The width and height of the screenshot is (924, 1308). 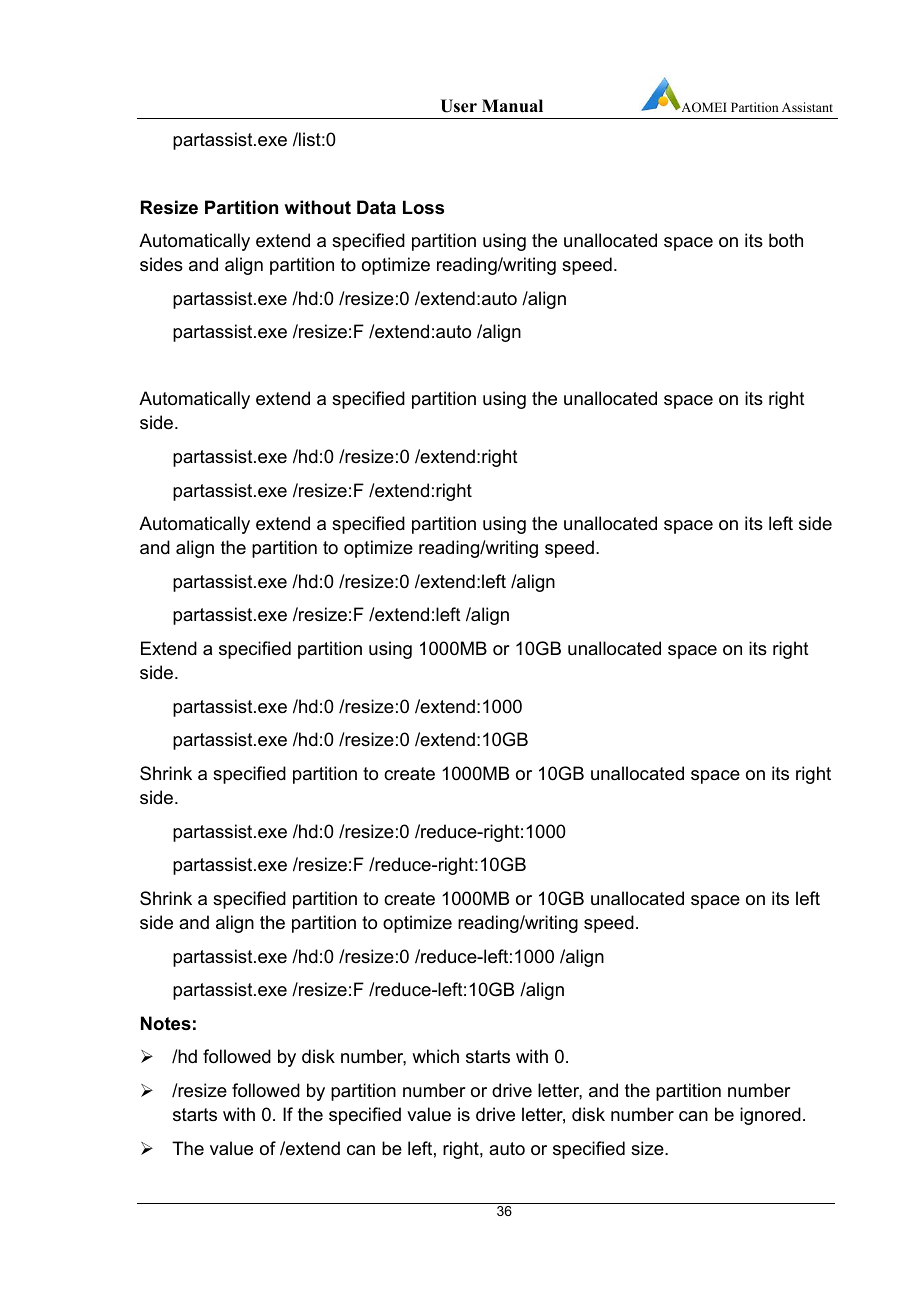 What do you see at coordinates (512, 106) in the screenshot?
I see `Manual` at bounding box center [512, 106].
